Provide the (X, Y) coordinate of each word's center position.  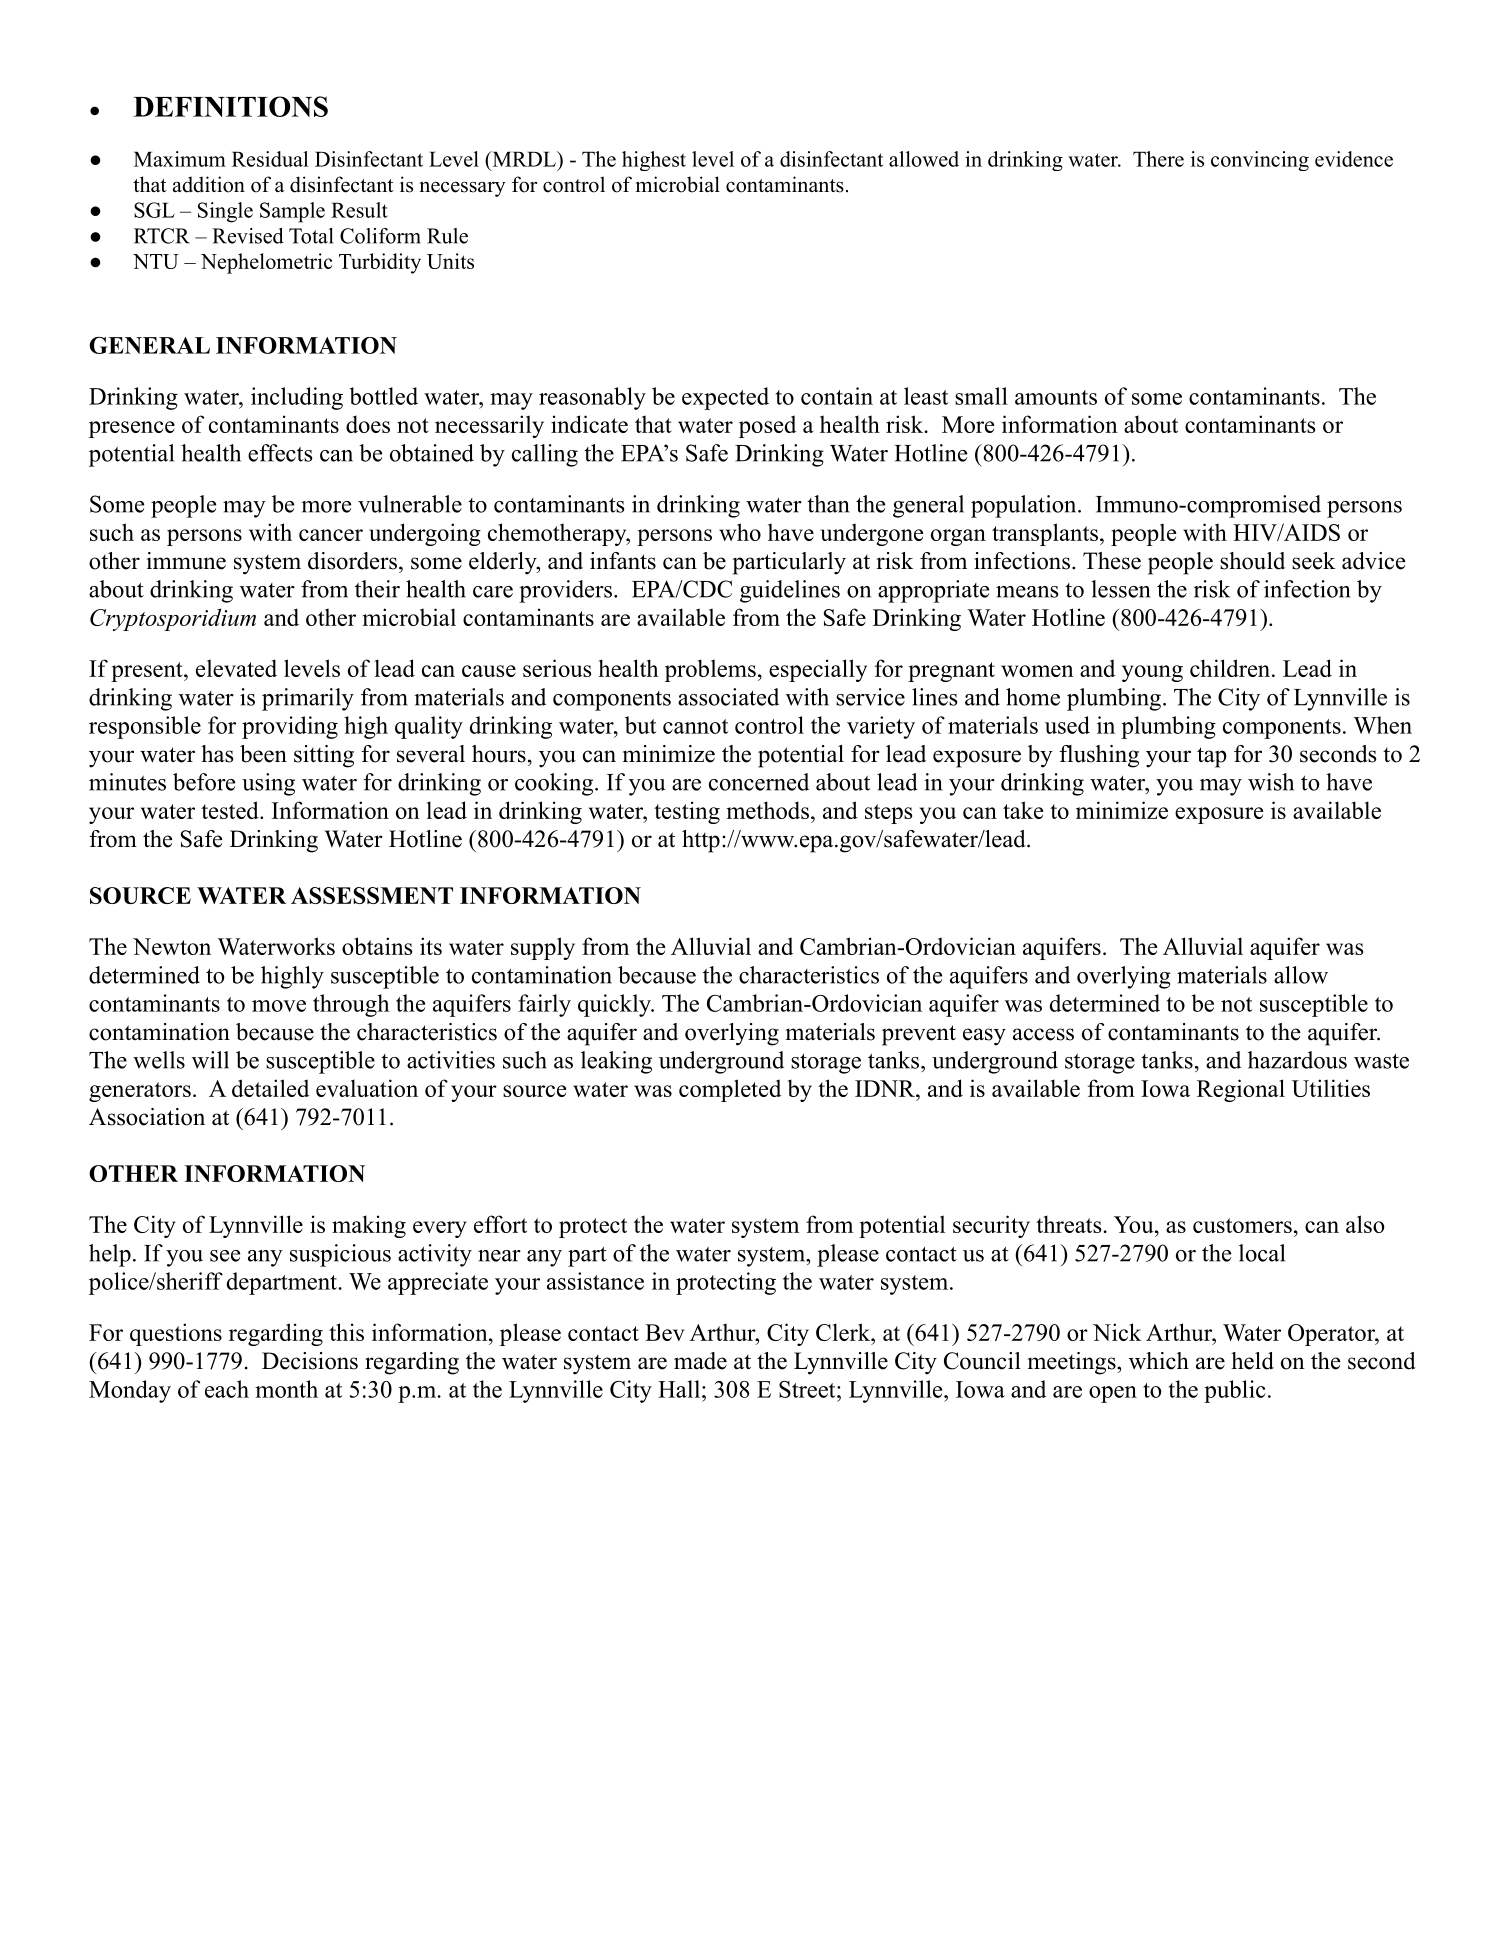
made (700, 1361)
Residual (270, 159)
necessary (463, 189)
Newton (172, 946)
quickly (615, 1005)
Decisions (310, 1361)
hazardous (1297, 1060)
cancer (331, 535)
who (740, 532)
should (1252, 561)
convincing (1260, 161)
